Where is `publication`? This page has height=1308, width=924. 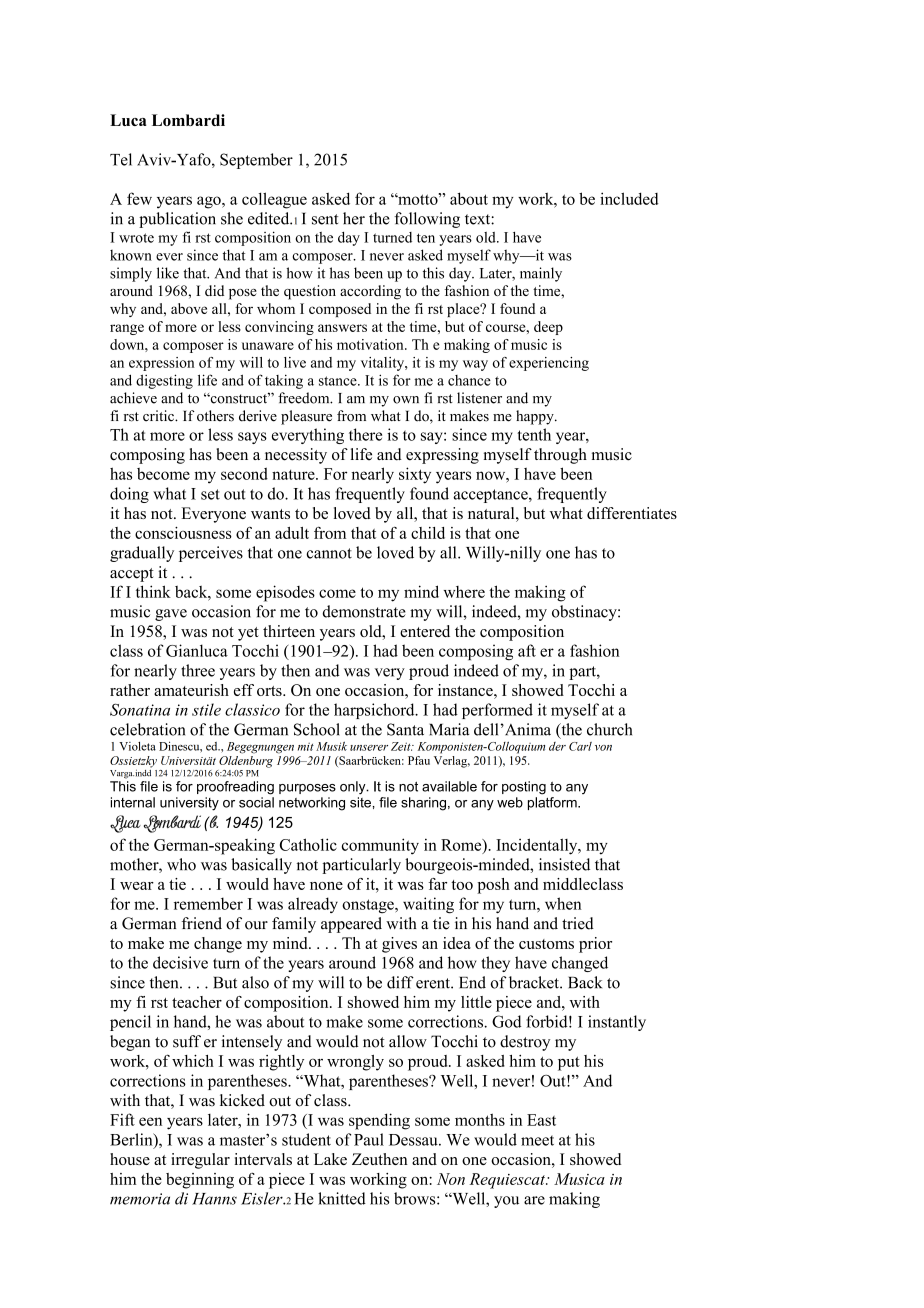
publication is located at coordinates (177, 220).
